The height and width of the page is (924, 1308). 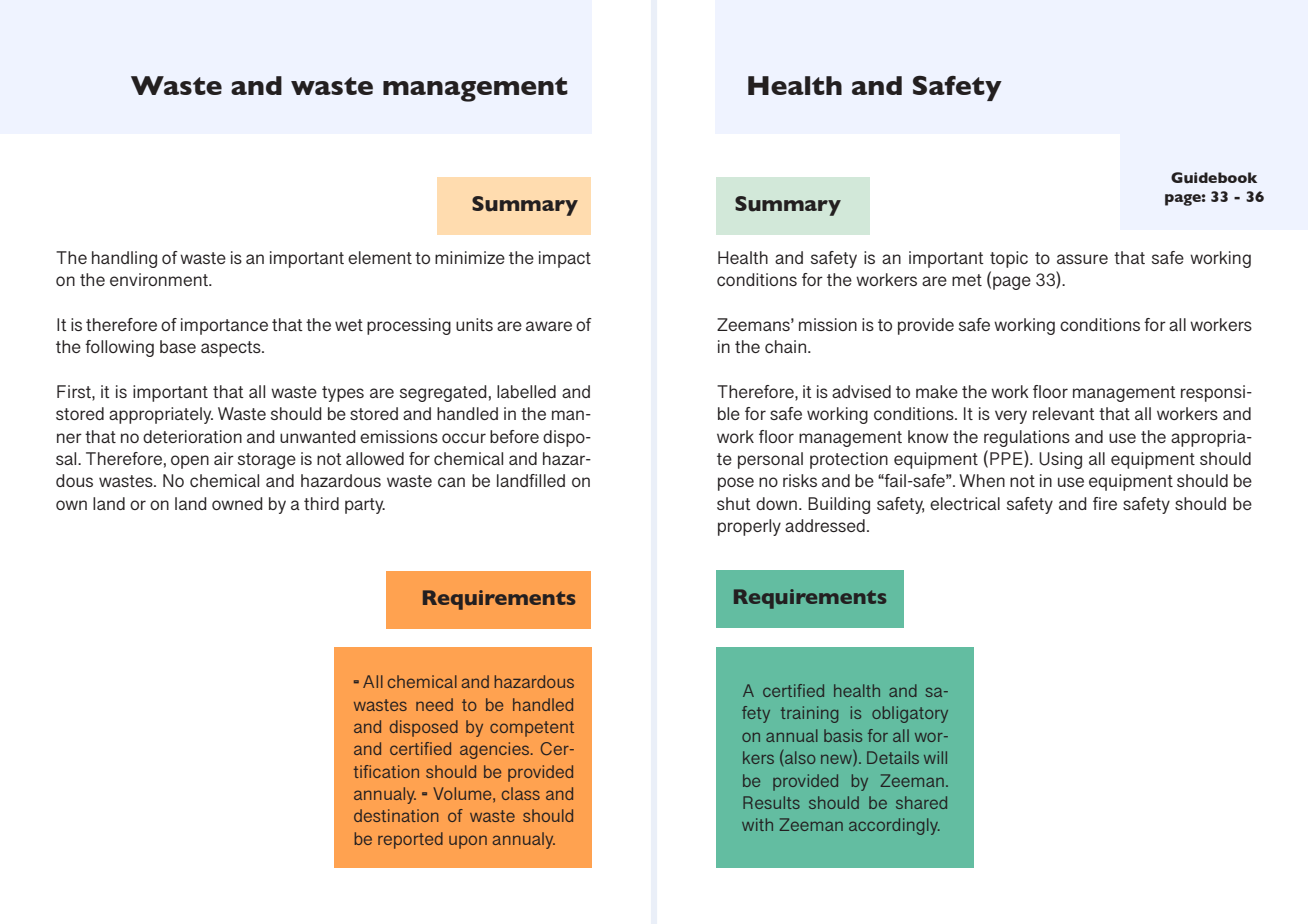 I want to click on handling, so click(x=124, y=259).
